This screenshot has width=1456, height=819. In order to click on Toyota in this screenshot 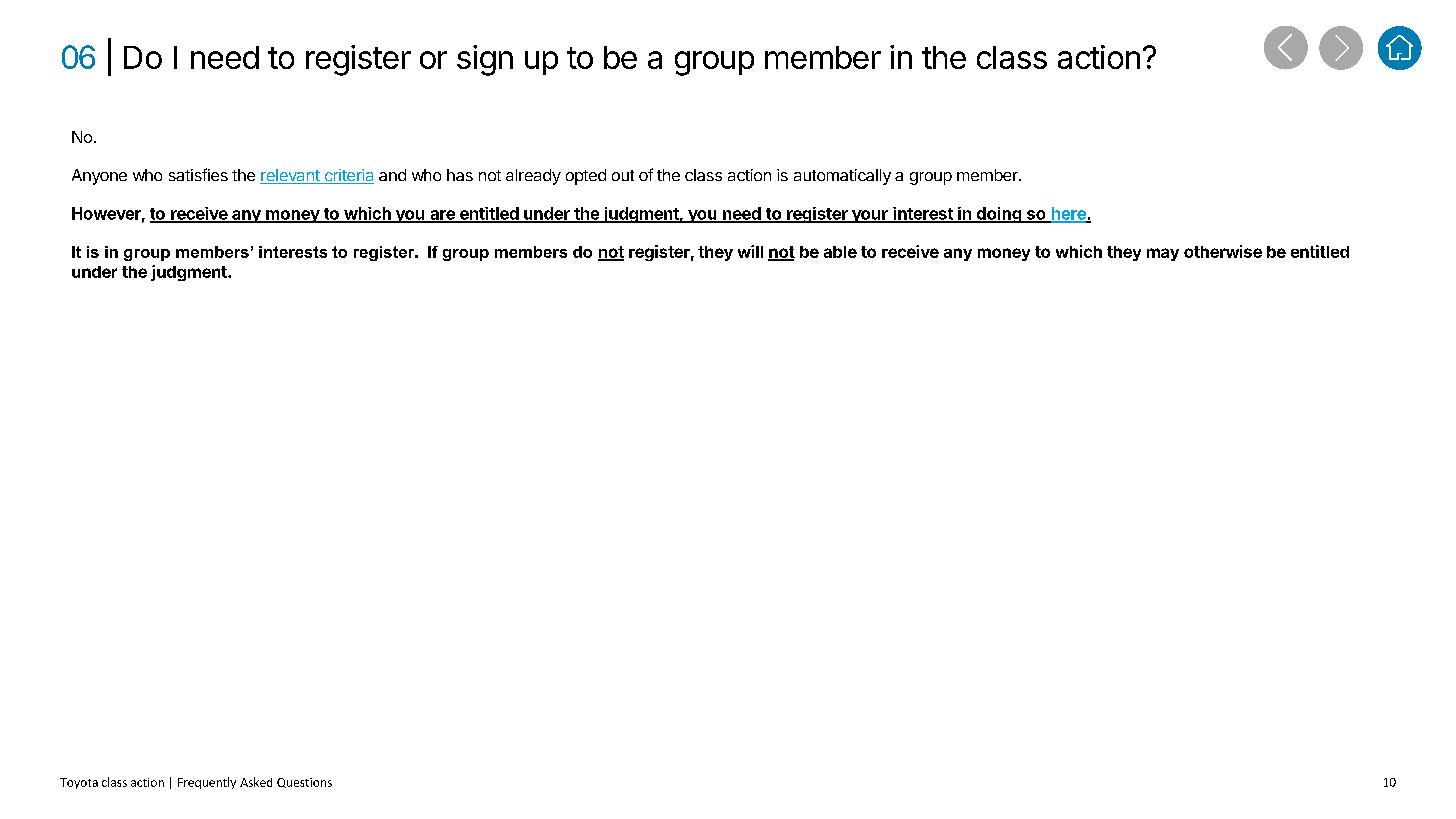, I will do `click(79, 783)`.
